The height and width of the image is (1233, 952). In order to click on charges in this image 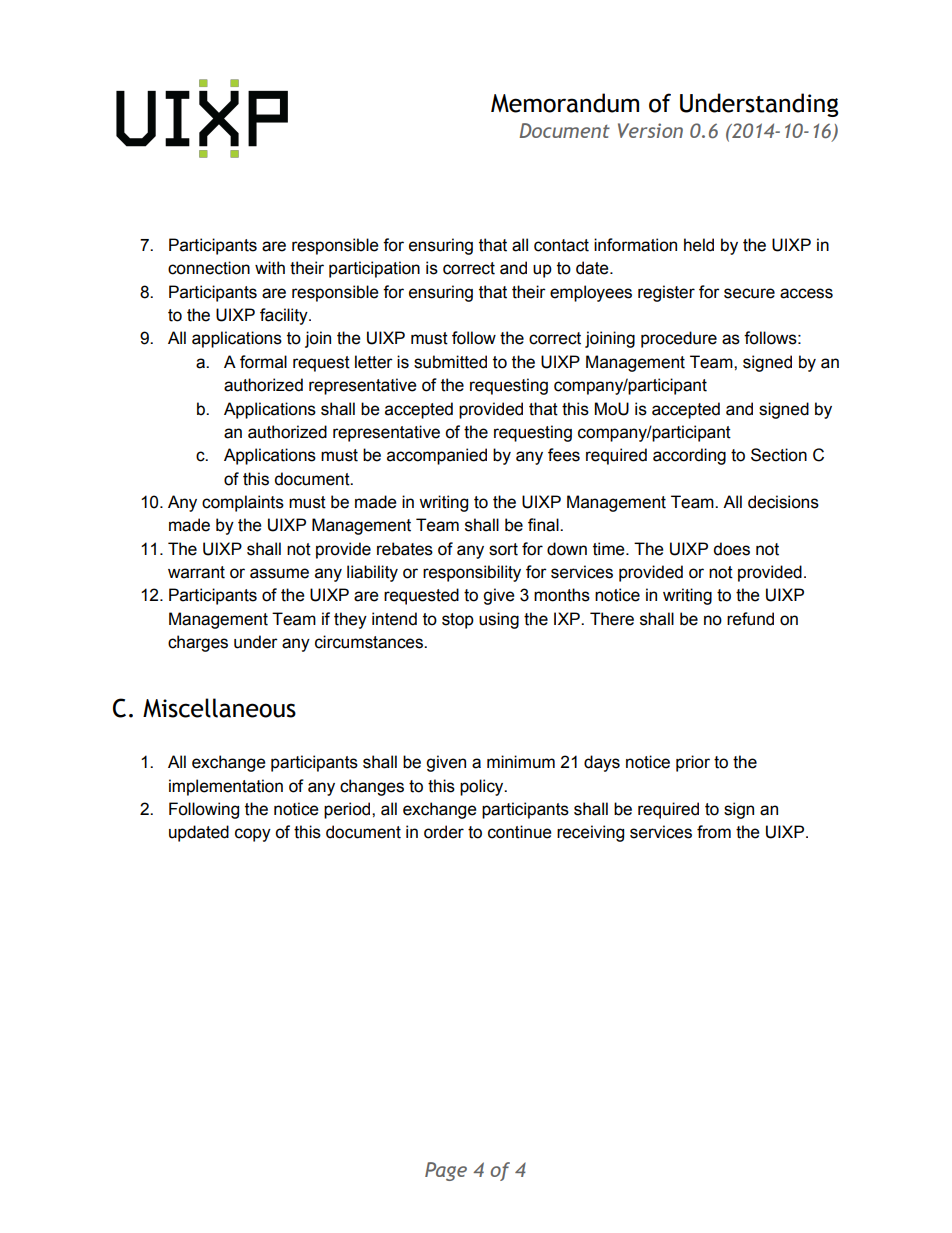, I will do `click(198, 643)`.
